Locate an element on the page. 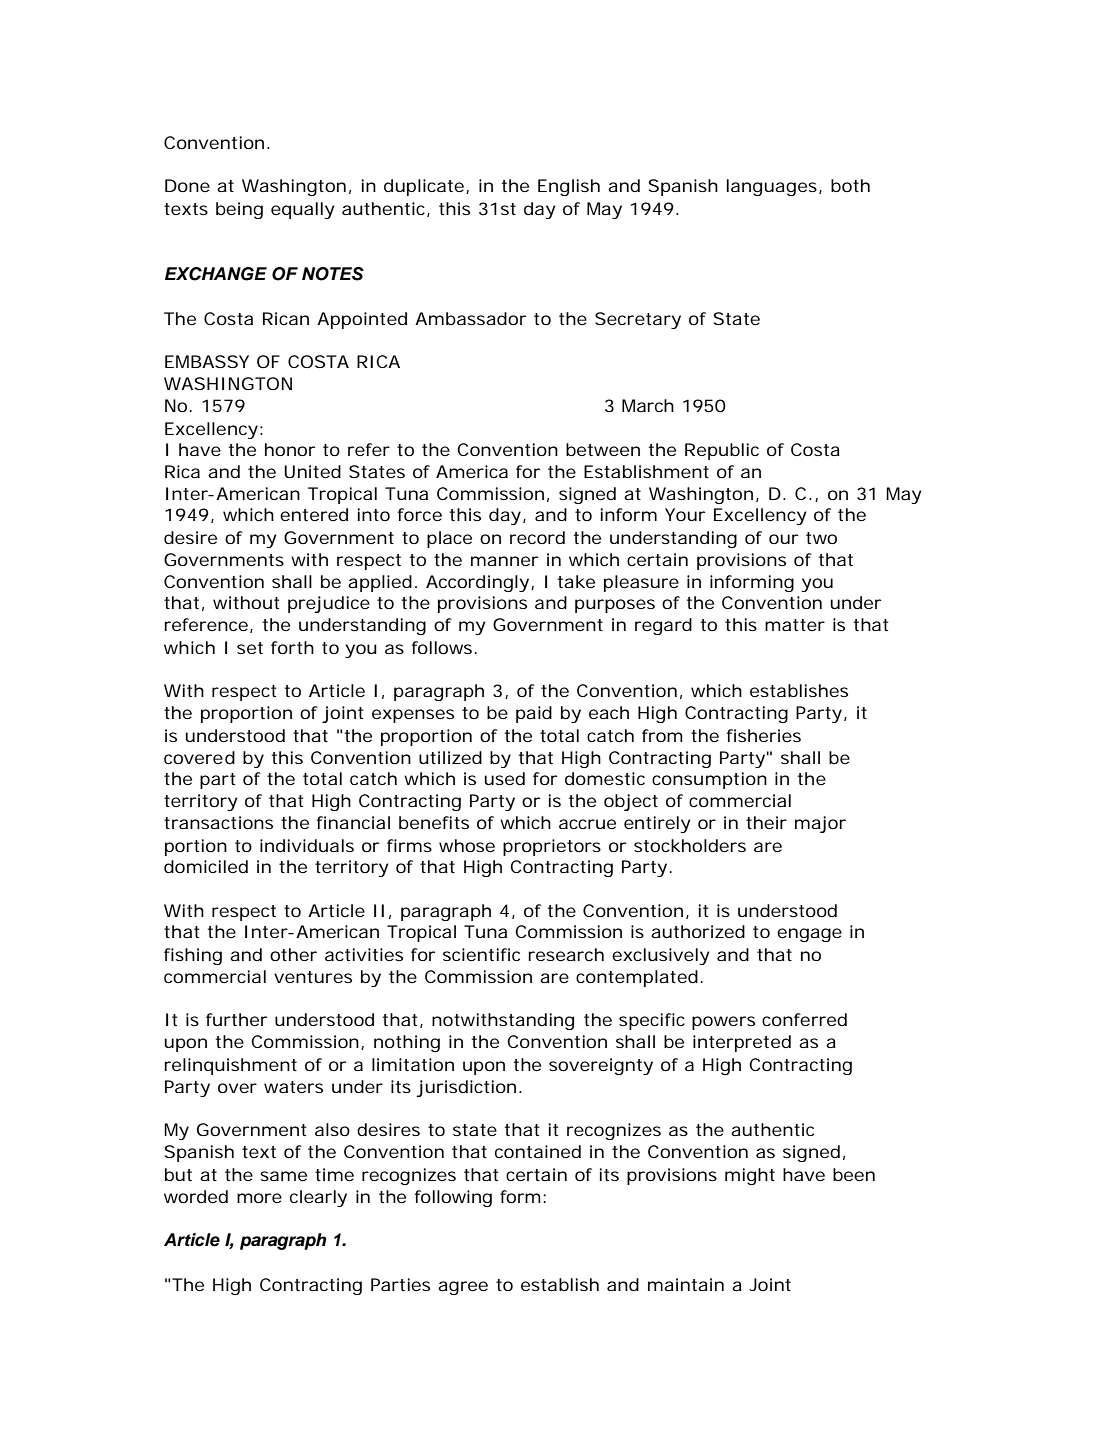  languages is located at coordinates (772, 187).
